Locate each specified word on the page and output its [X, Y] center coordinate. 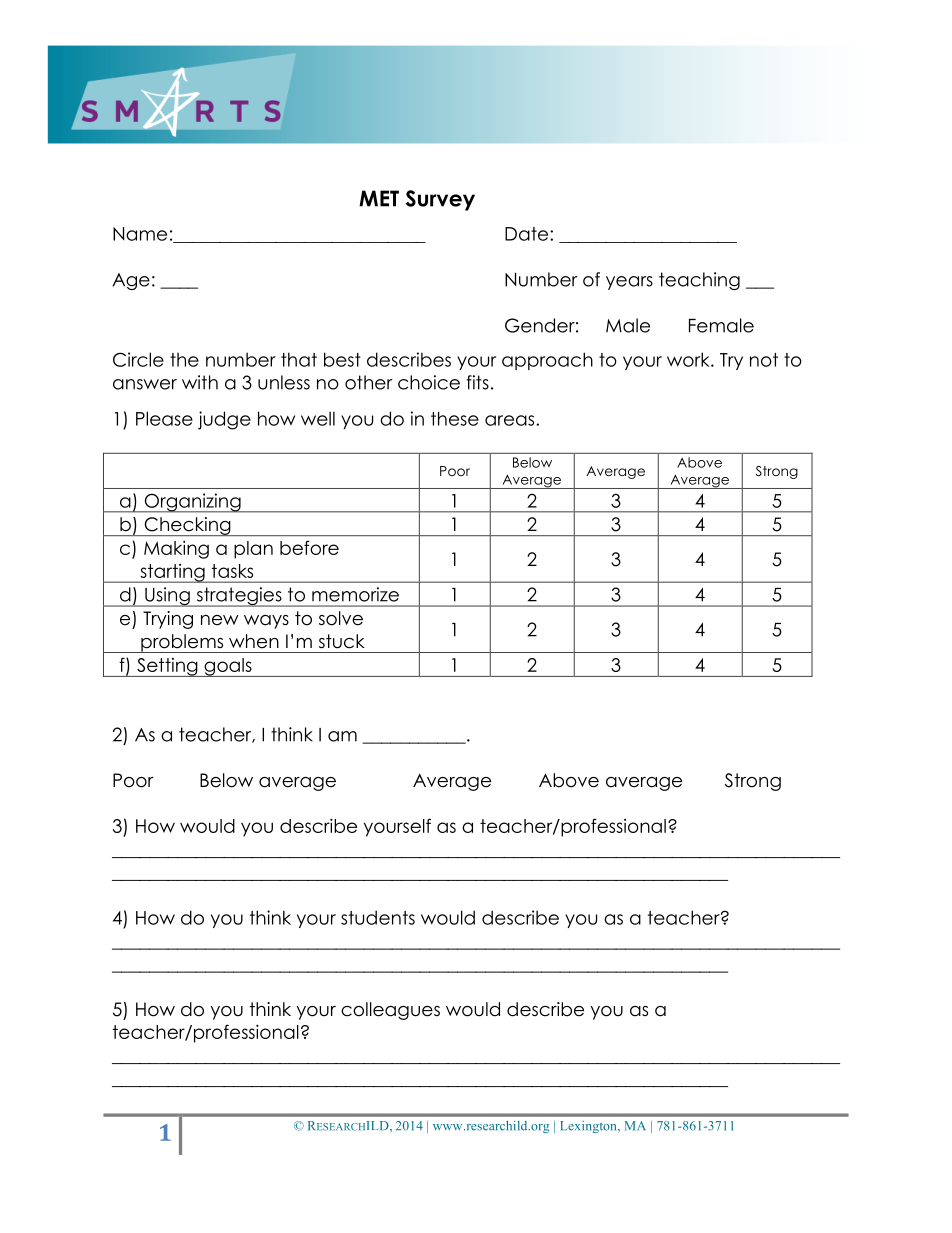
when [254, 641]
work [689, 359]
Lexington [589, 1127]
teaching [699, 281]
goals [228, 667]
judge [224, 420]
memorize [355, 594]
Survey [440, 200]
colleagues [390, 1011]
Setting [167, 667]
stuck [342, 641]
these [455, 418]
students [378, 917]
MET [379, 198]
